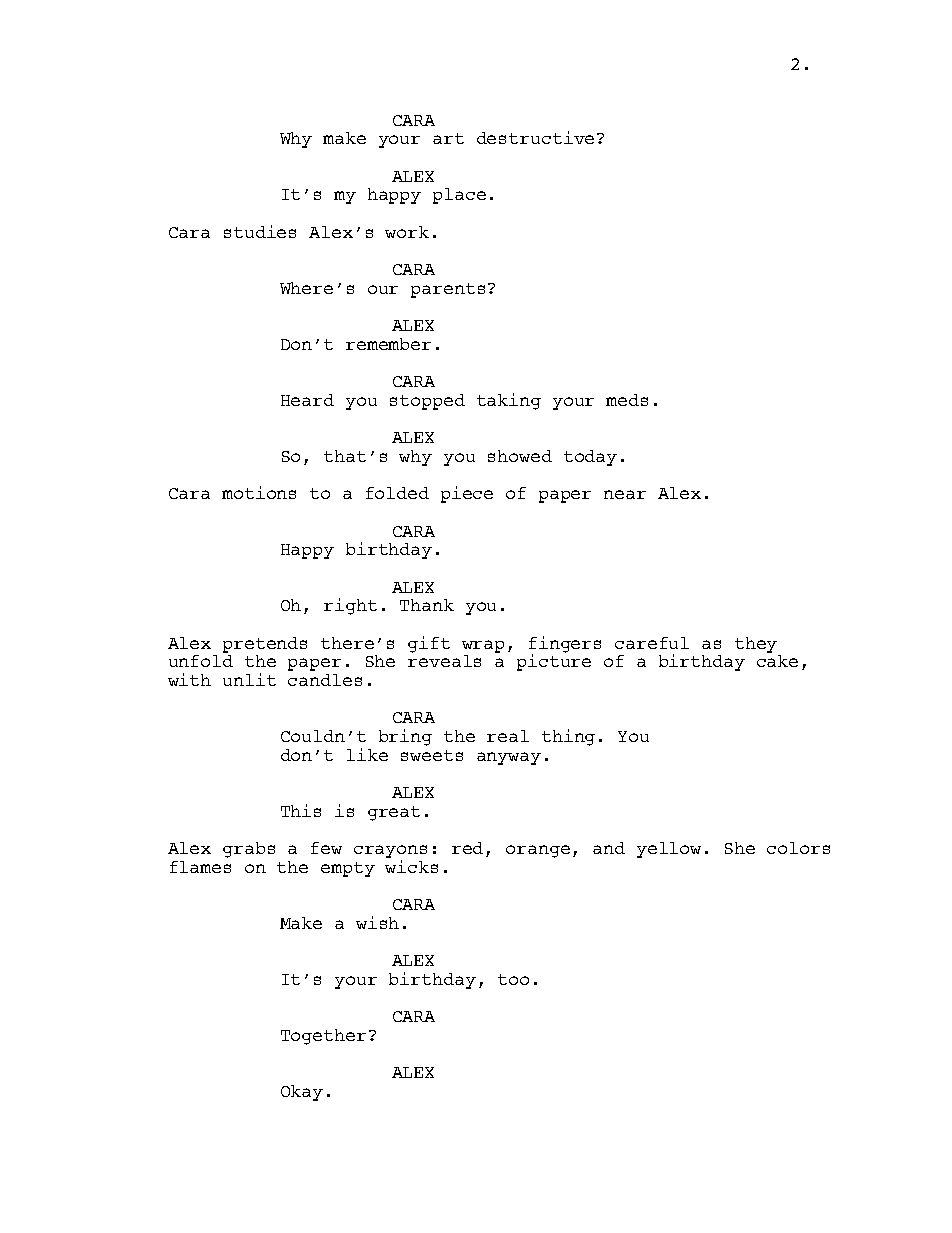 This screenshot has width=952, height=1233. What do you see at coordinates (260, 231) in the screenshot?
I see `studies` at bounding box center [260, 231].
